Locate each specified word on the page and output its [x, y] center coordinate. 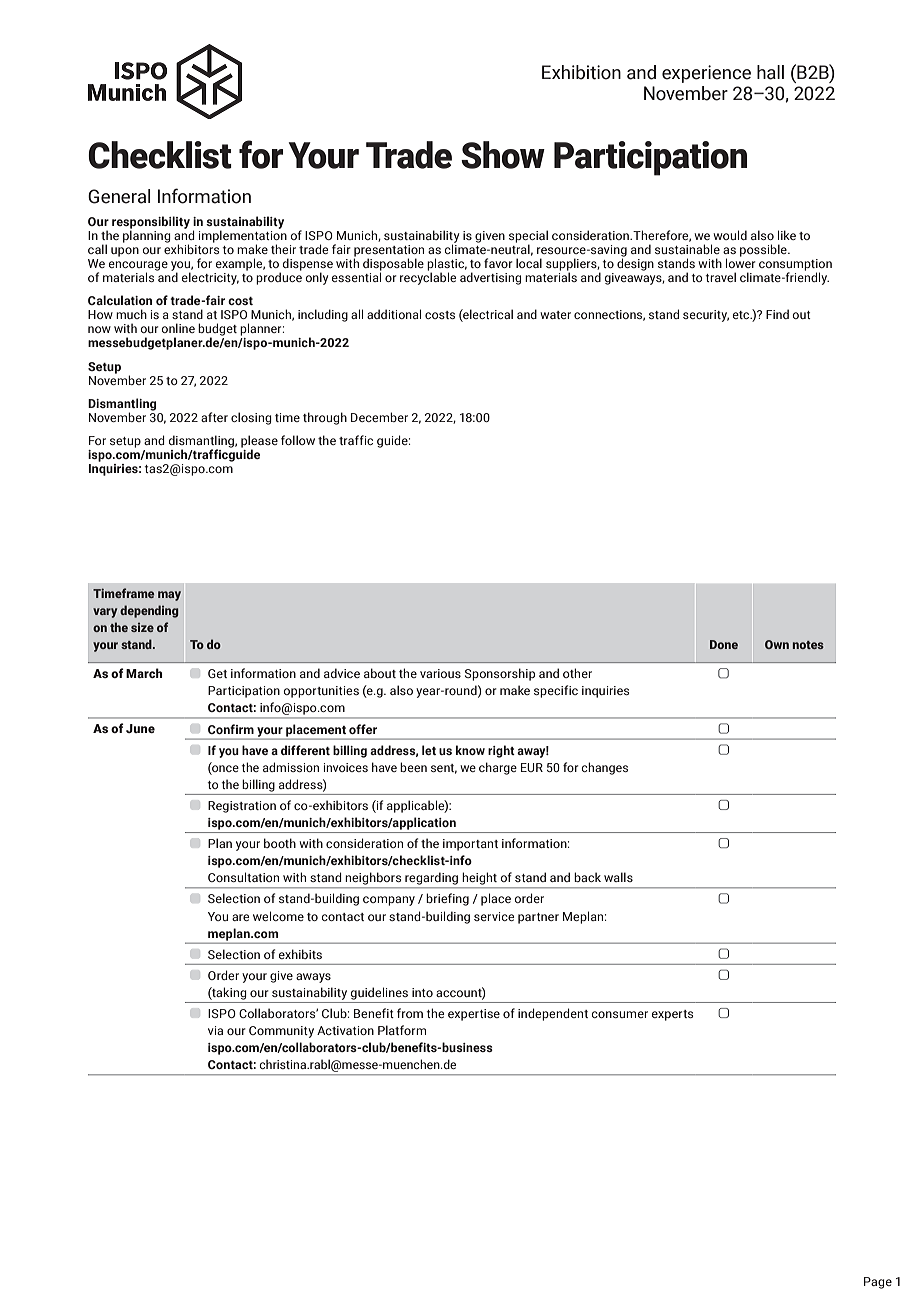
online [178, 328]
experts [672, 1015]
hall [770, 72]
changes [604, 768]
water [555, 315]
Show [503, 155]
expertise [474, 1015]
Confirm [231, 729]
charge [498, 768]
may [169, 596]
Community [281, 1032]
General [119, 196]
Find [777, 314]
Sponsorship [500, 674]
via [215, 1030]
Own [777, 644]
